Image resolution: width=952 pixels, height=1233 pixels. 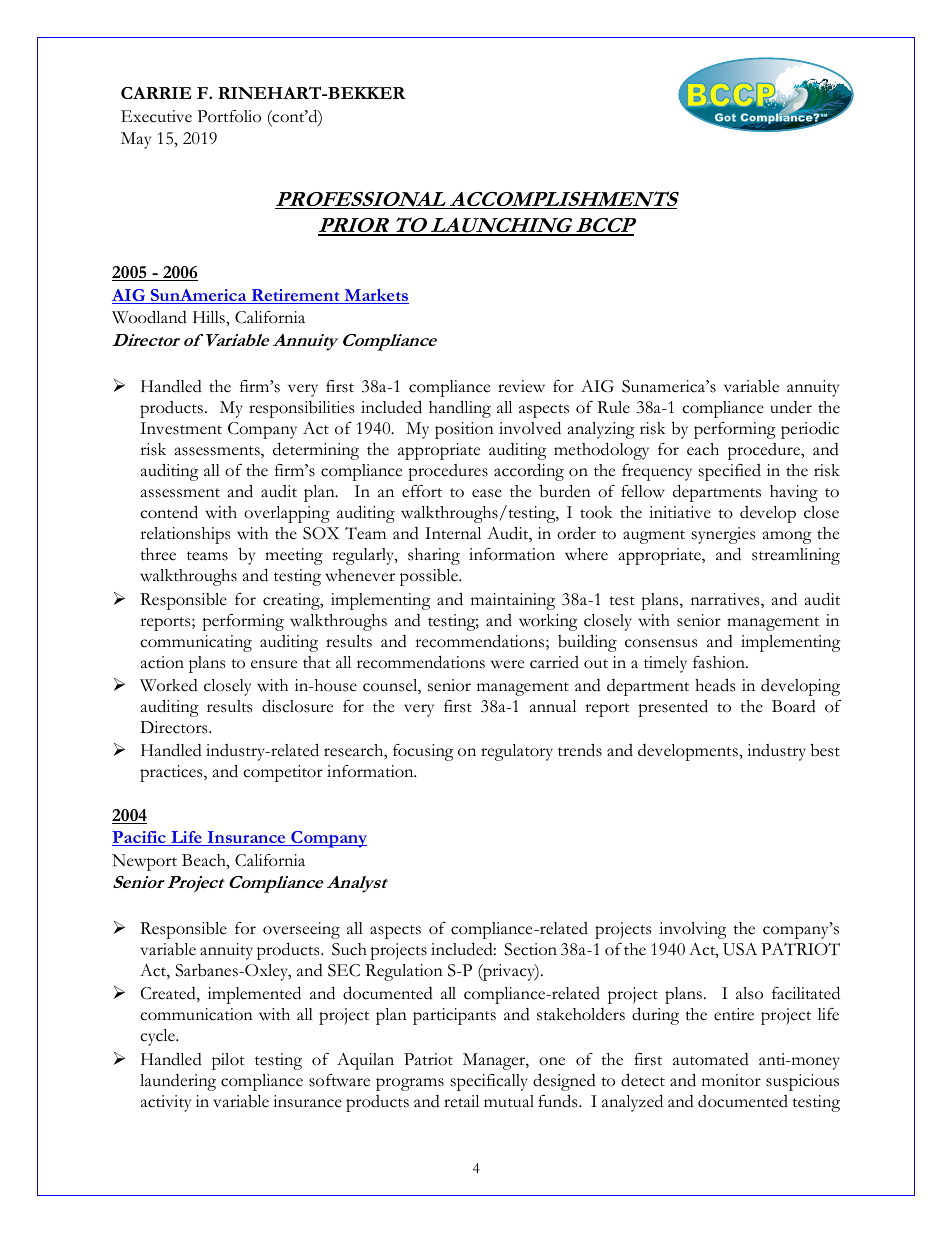 I want to click on regulatory, so click(x=517, y=752).
